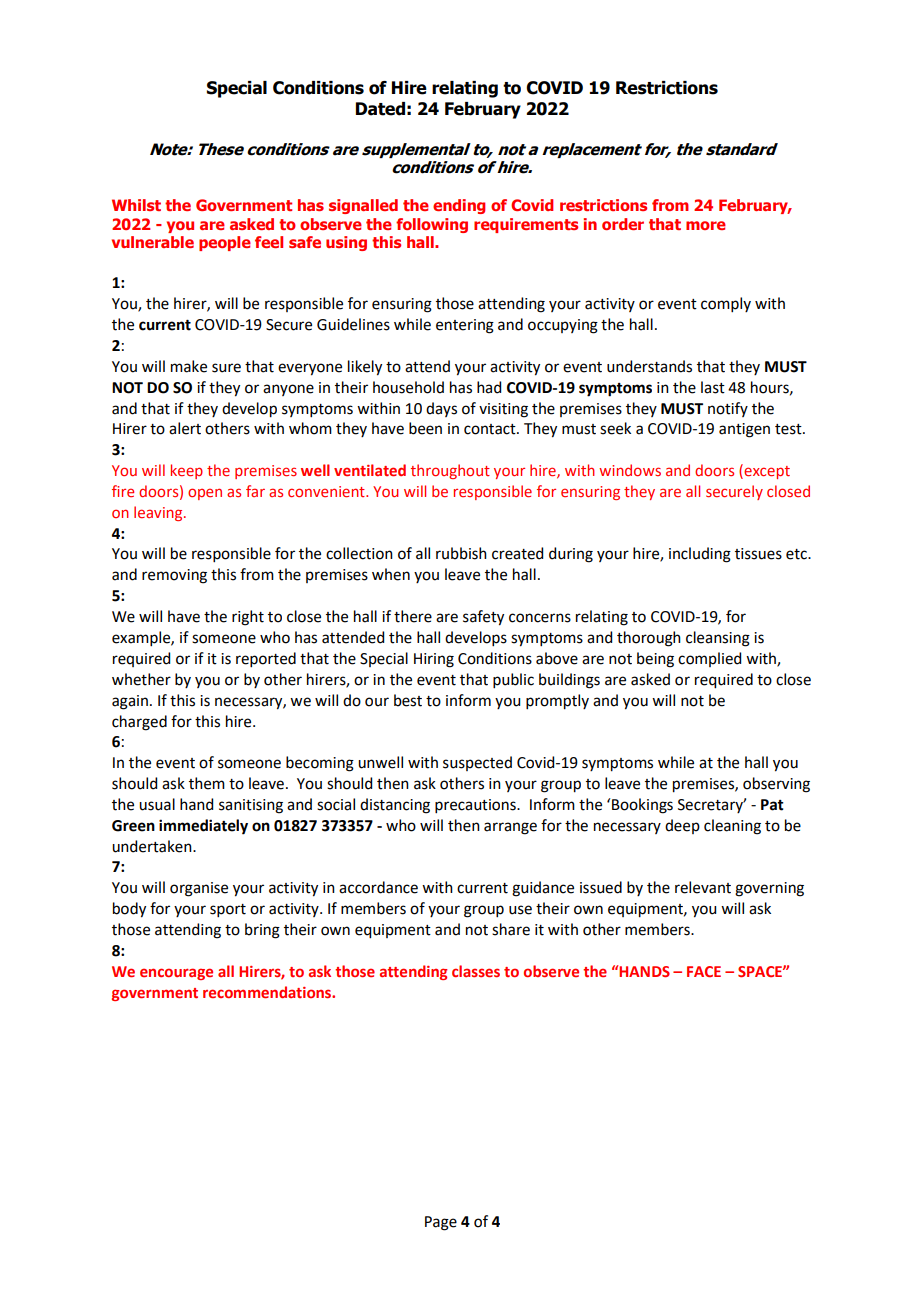  Describe the element at coordinates (476, 971) in the page. I see `classes` at that location.
